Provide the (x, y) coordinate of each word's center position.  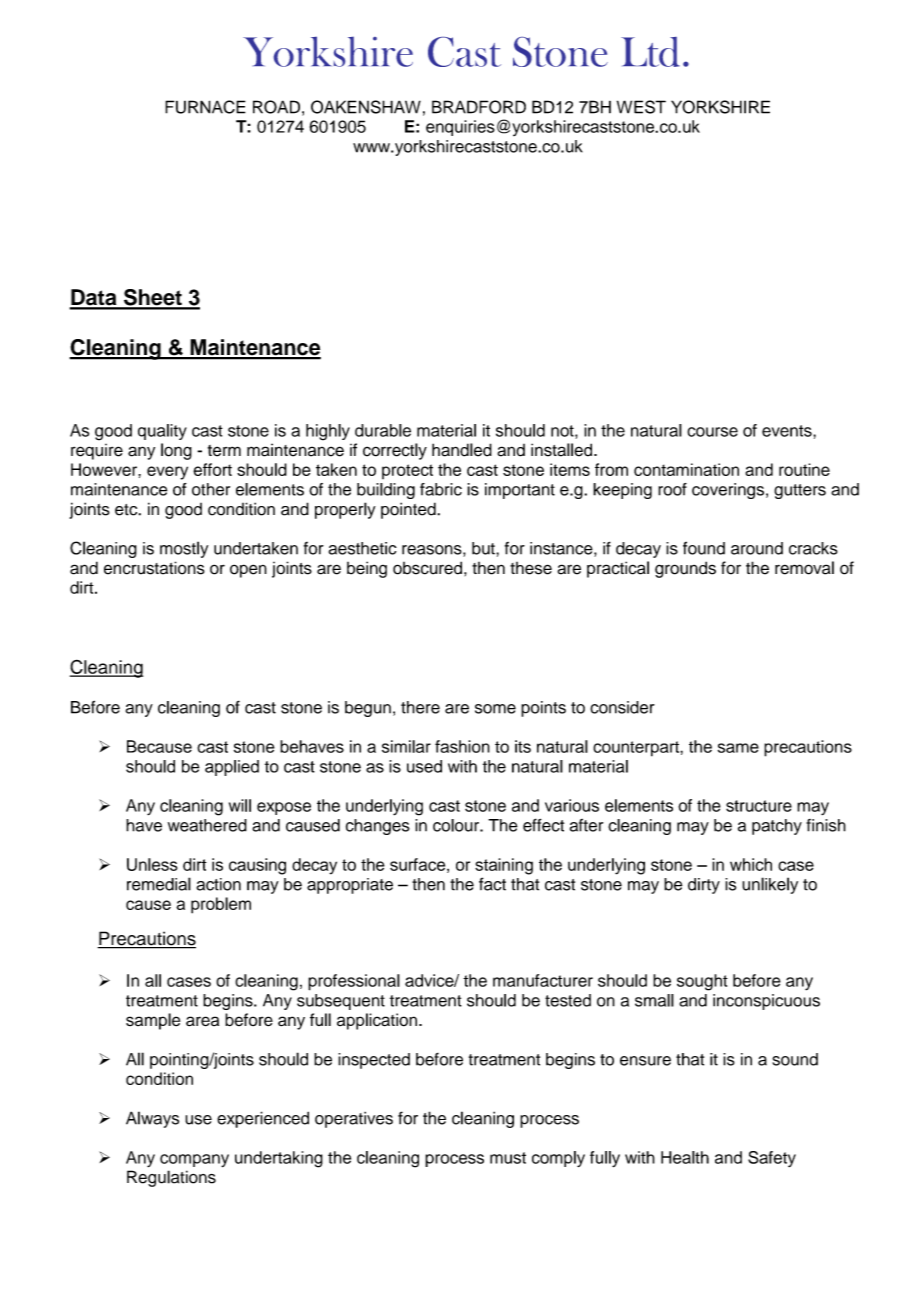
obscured (427, 568)
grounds (685, 569)
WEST (641, 107)
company (194, 1161)
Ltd (650, 52)
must (508, 1158)
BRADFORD (479, 107)
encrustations (154, 568)
